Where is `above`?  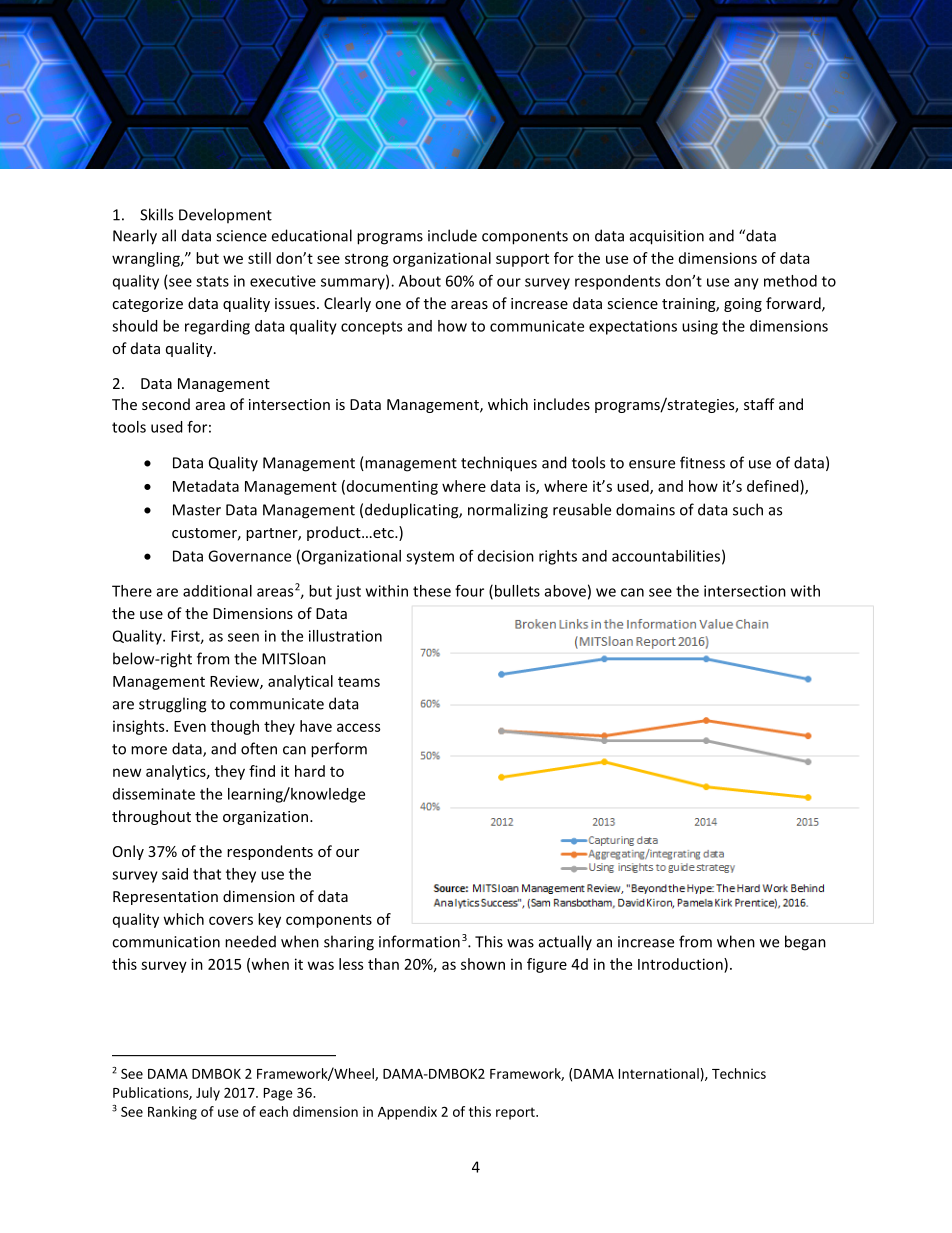 above is located at coordinates (565, 591).
